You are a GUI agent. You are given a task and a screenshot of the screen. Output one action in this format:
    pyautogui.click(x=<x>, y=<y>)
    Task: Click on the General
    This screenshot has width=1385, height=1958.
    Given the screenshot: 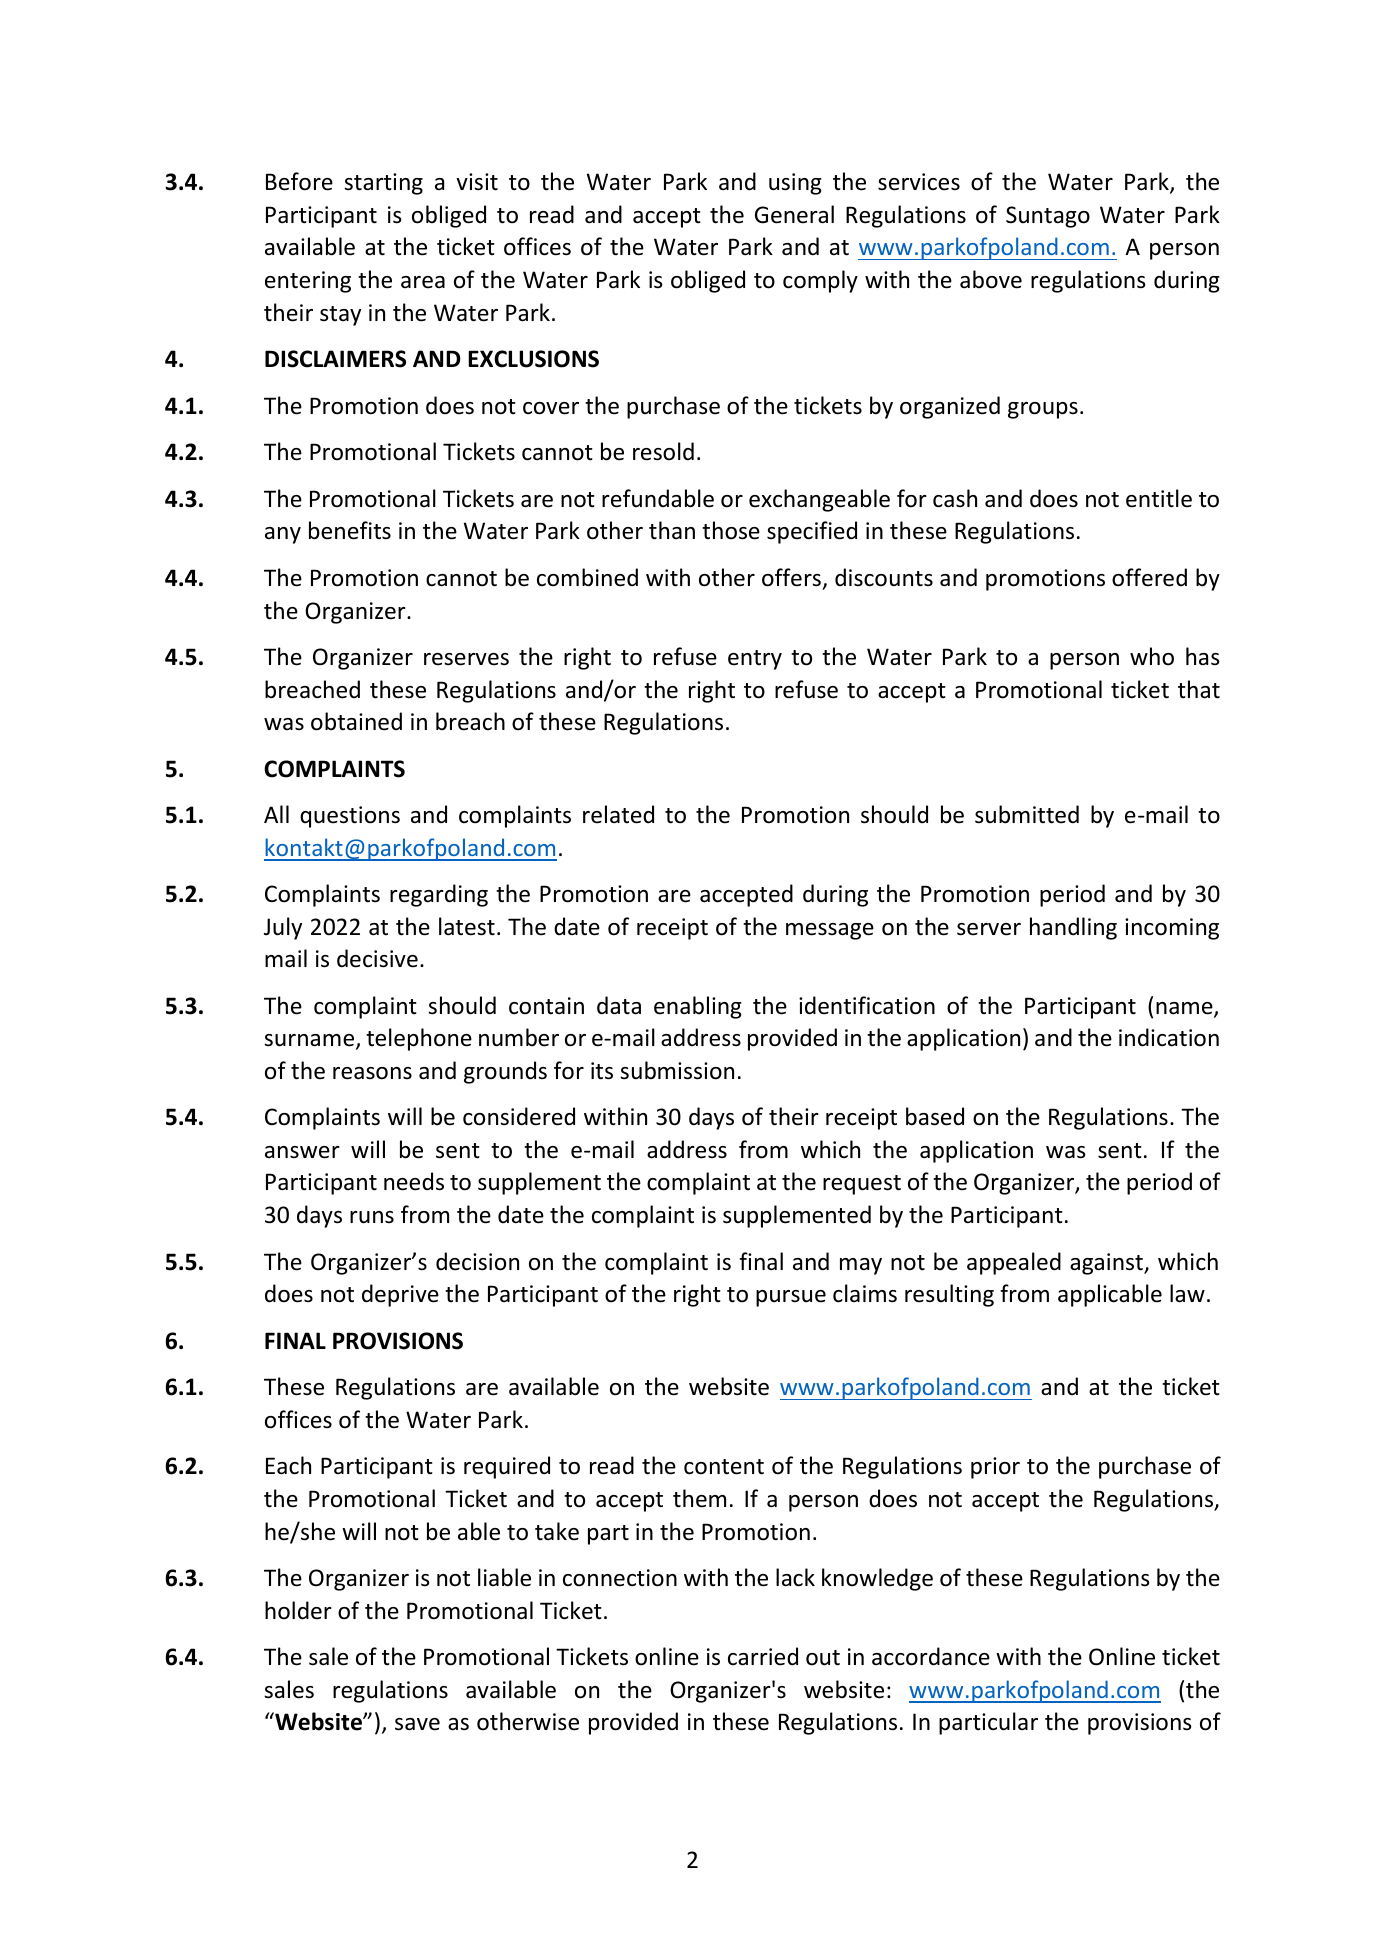 What is the action you would take?
    pyautogui.click(x=794, y=214)
